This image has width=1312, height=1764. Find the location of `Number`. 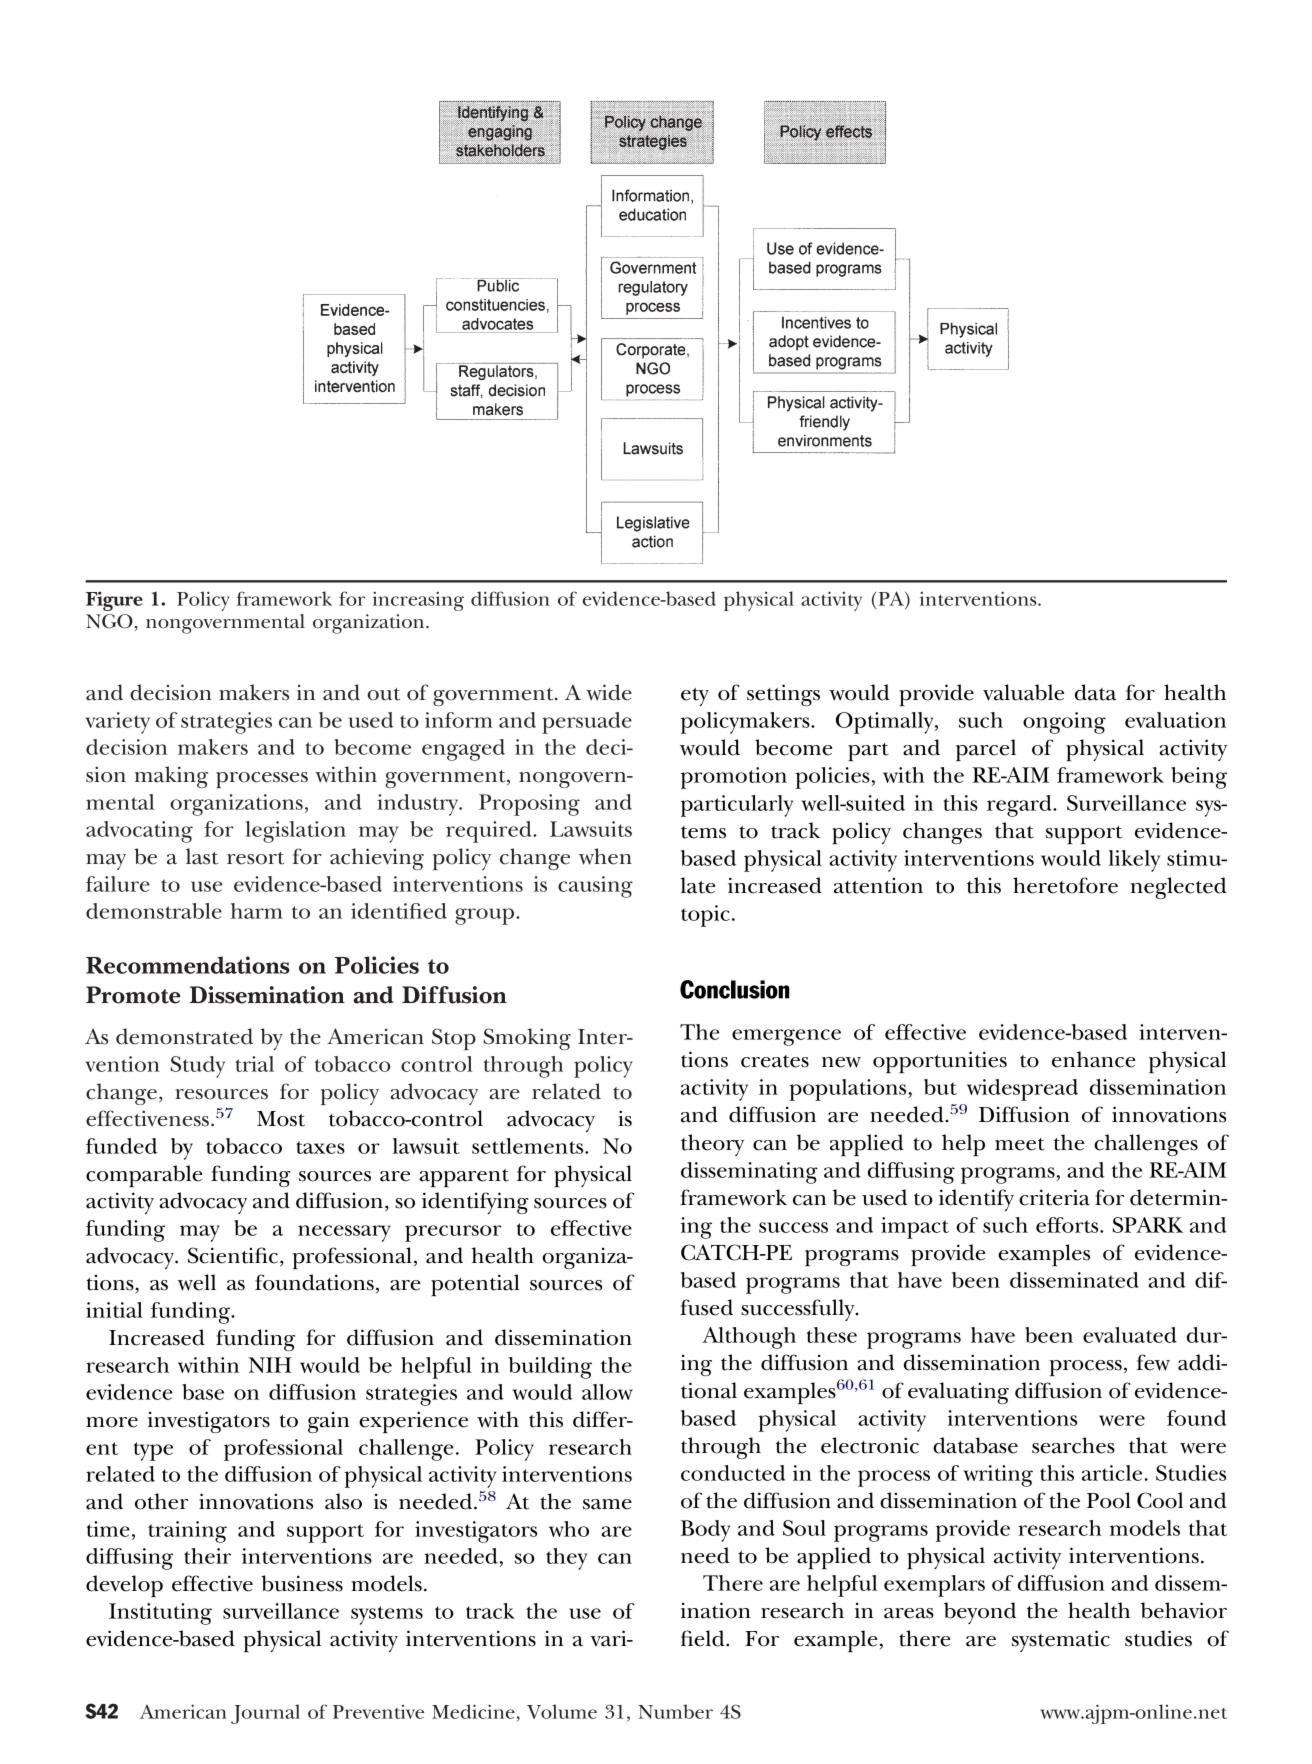

Number is located at coordinates (675, 1711).
